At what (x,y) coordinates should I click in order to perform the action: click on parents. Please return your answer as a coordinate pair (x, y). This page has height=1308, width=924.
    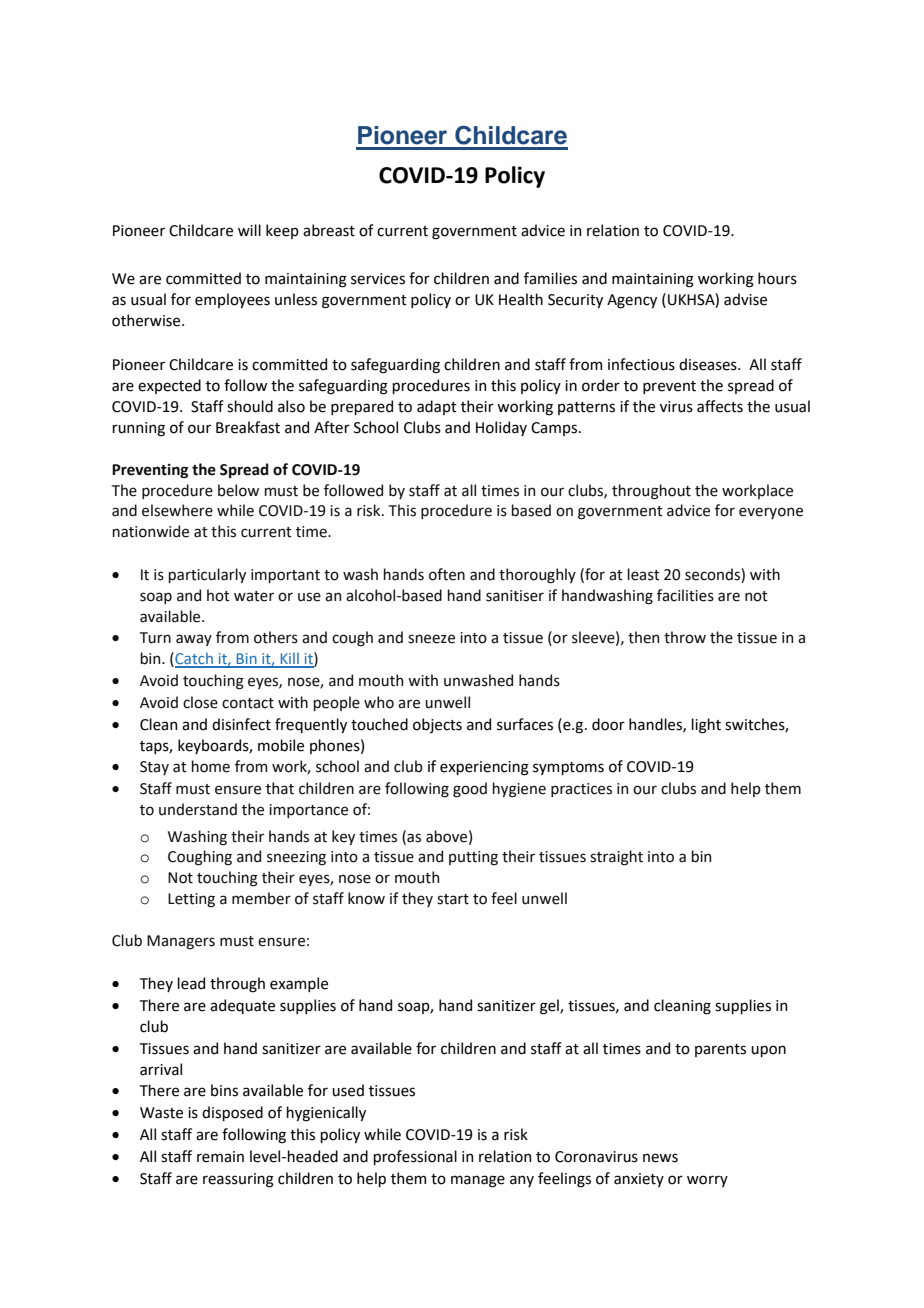
    Looking at the image, I should click on (720, 1050).
